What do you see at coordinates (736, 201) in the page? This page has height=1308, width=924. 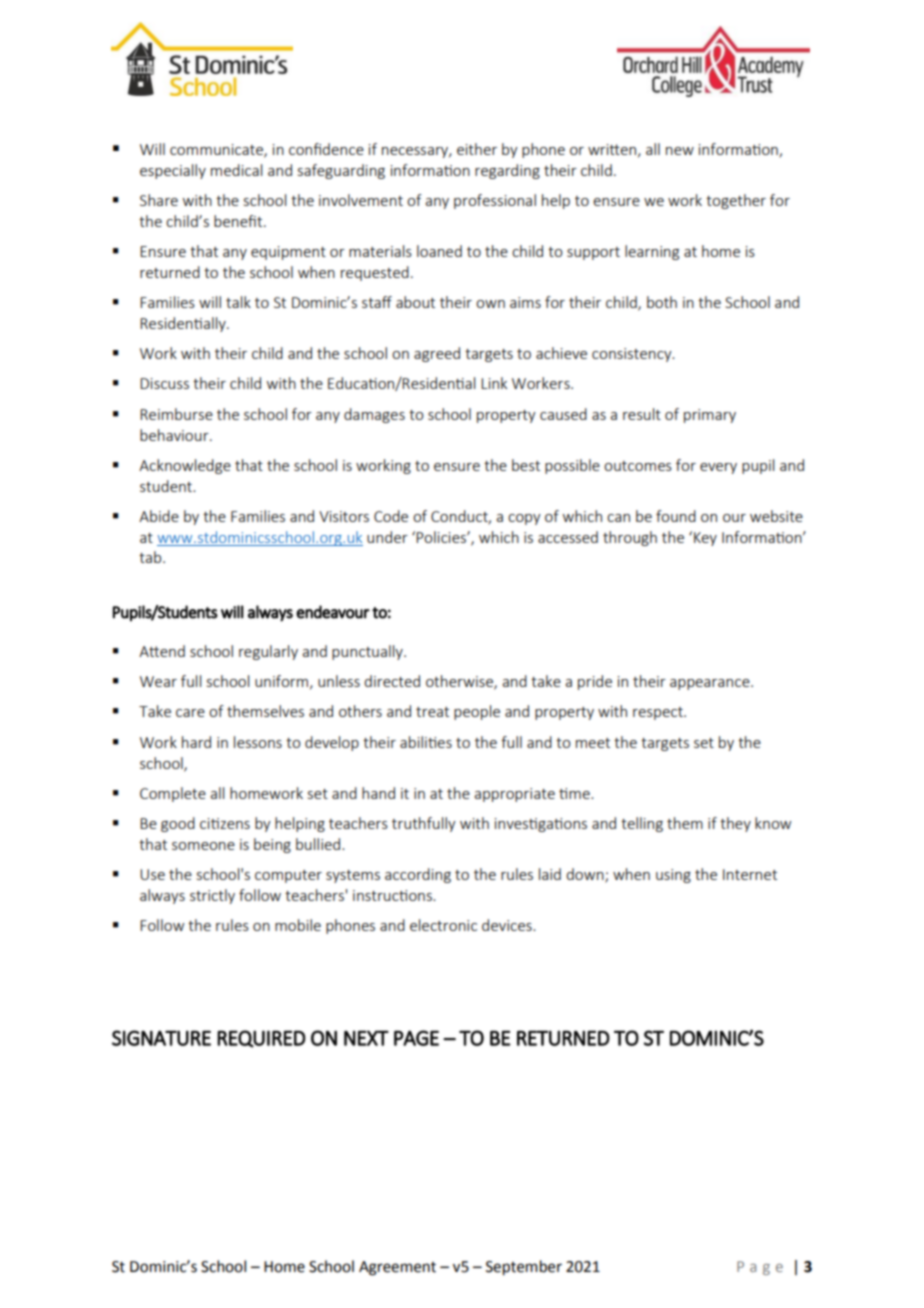 I see `together` at bounding box center [736, 201].
